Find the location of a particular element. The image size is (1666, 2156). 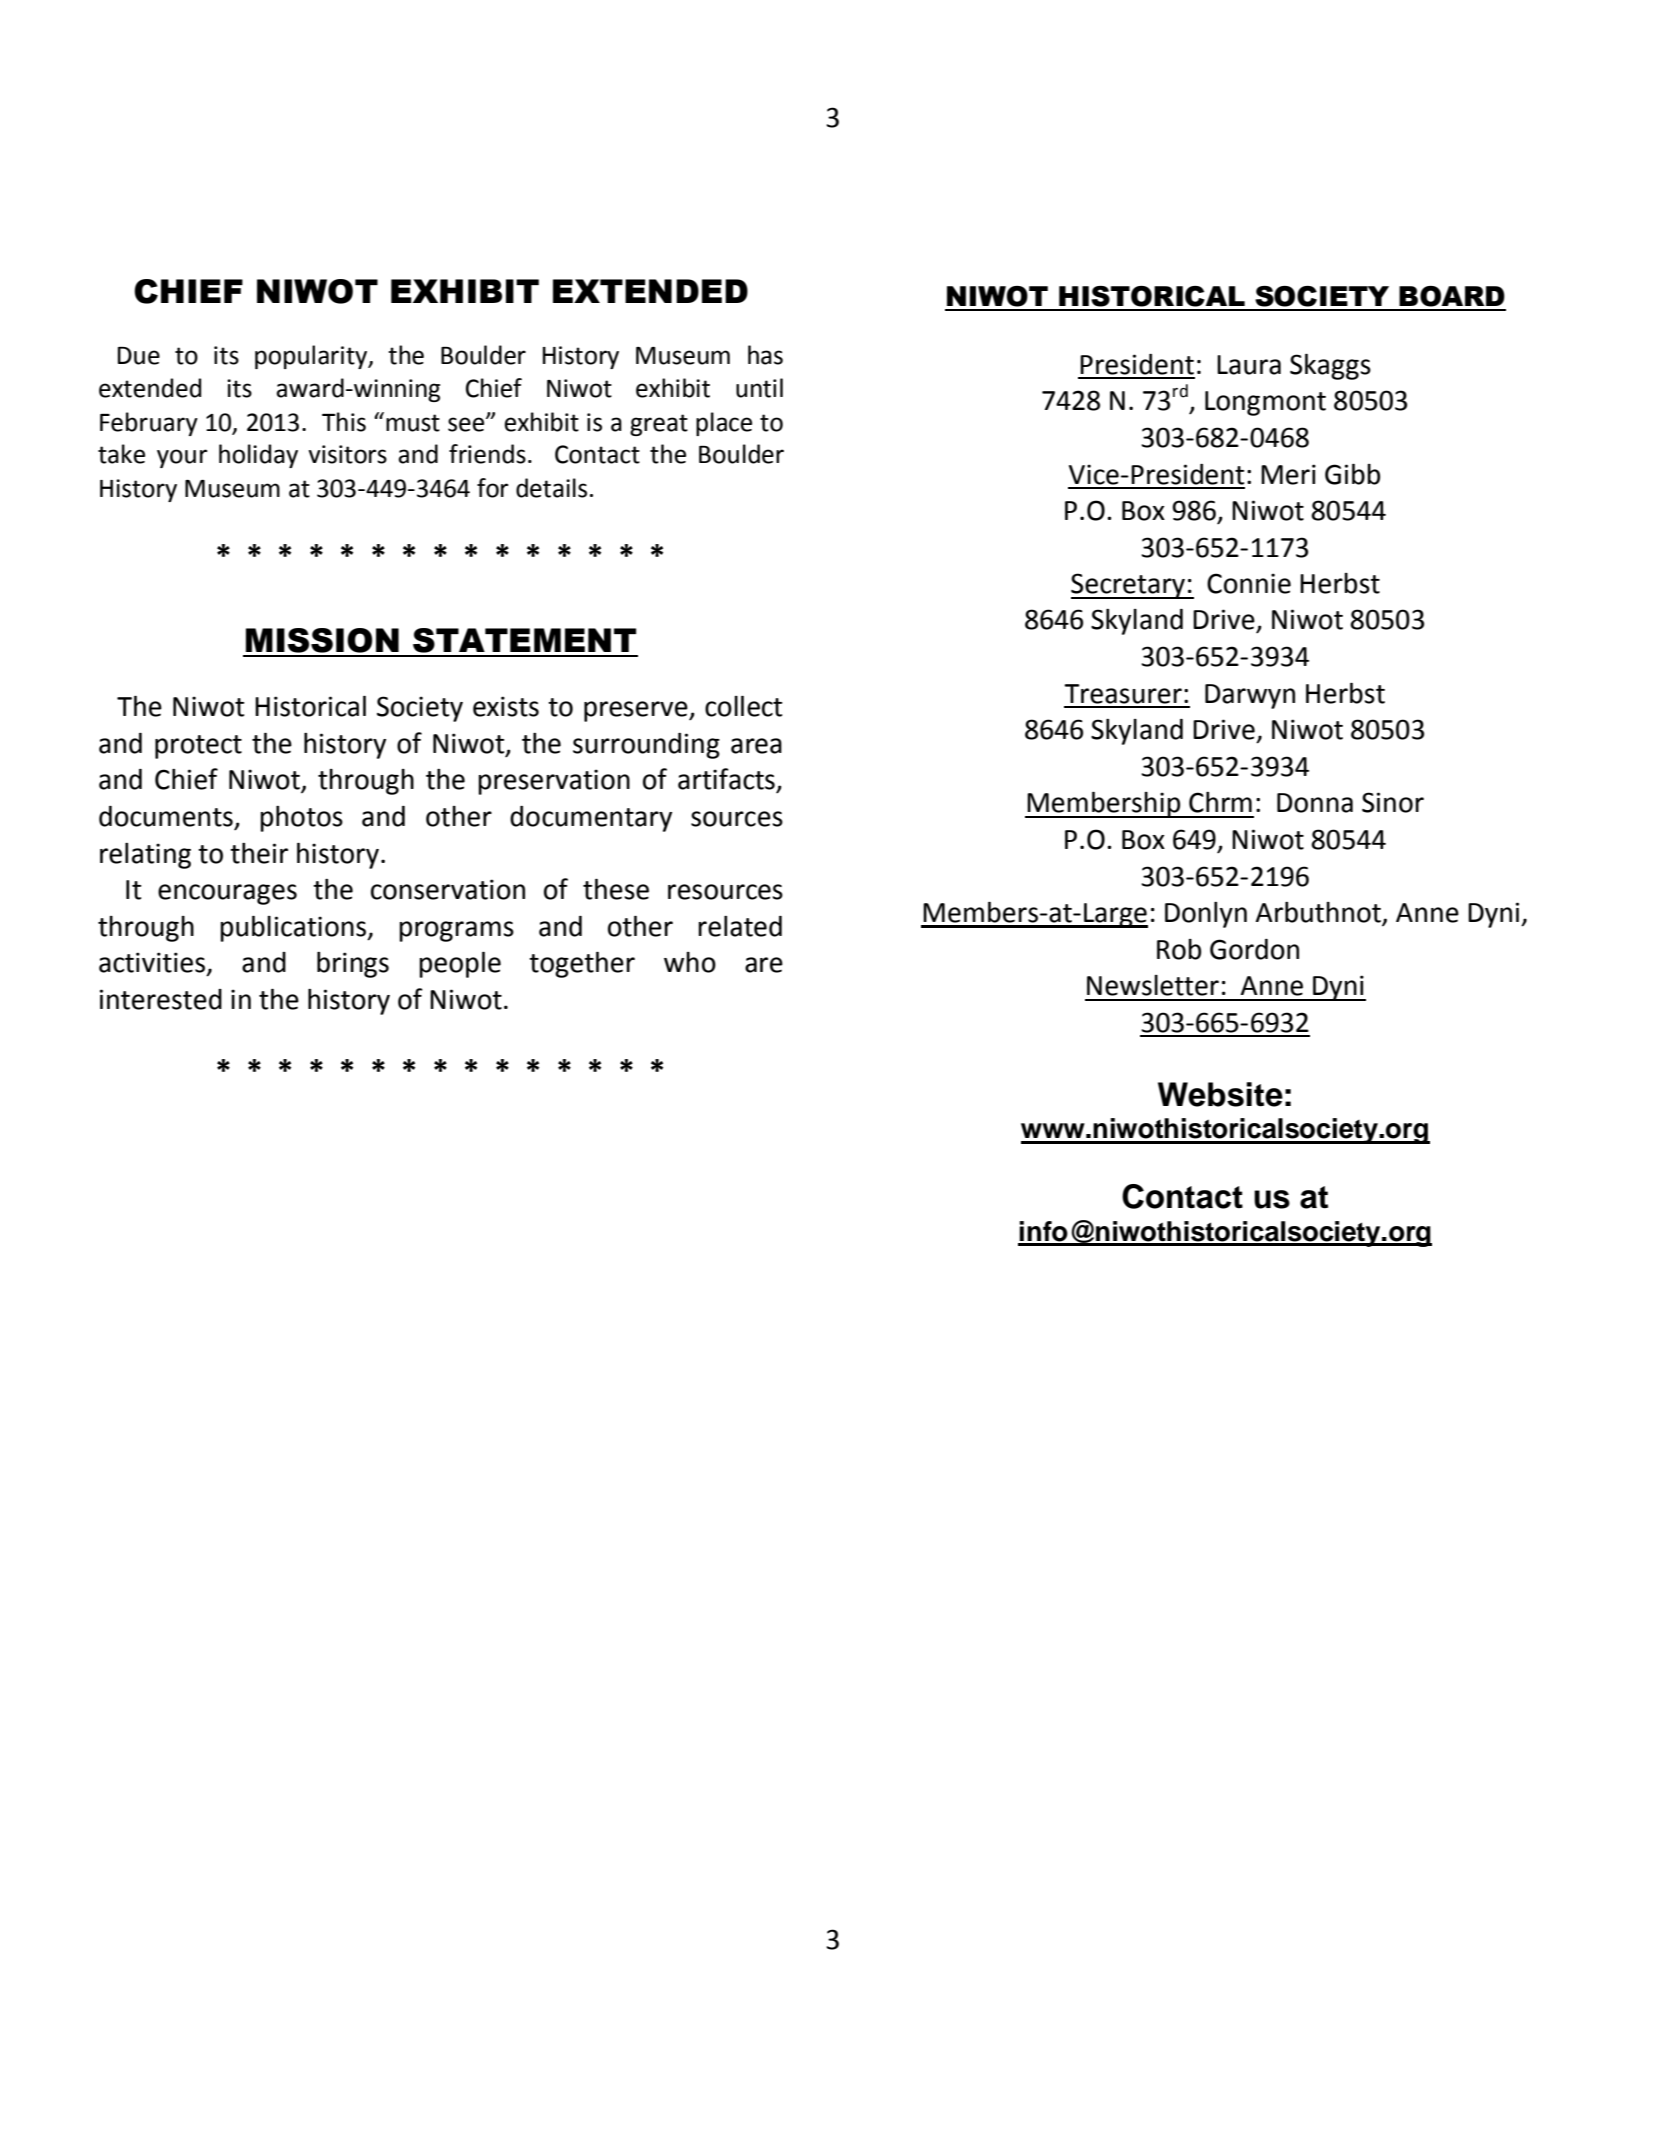

who is located at coordinates (690, 962).
